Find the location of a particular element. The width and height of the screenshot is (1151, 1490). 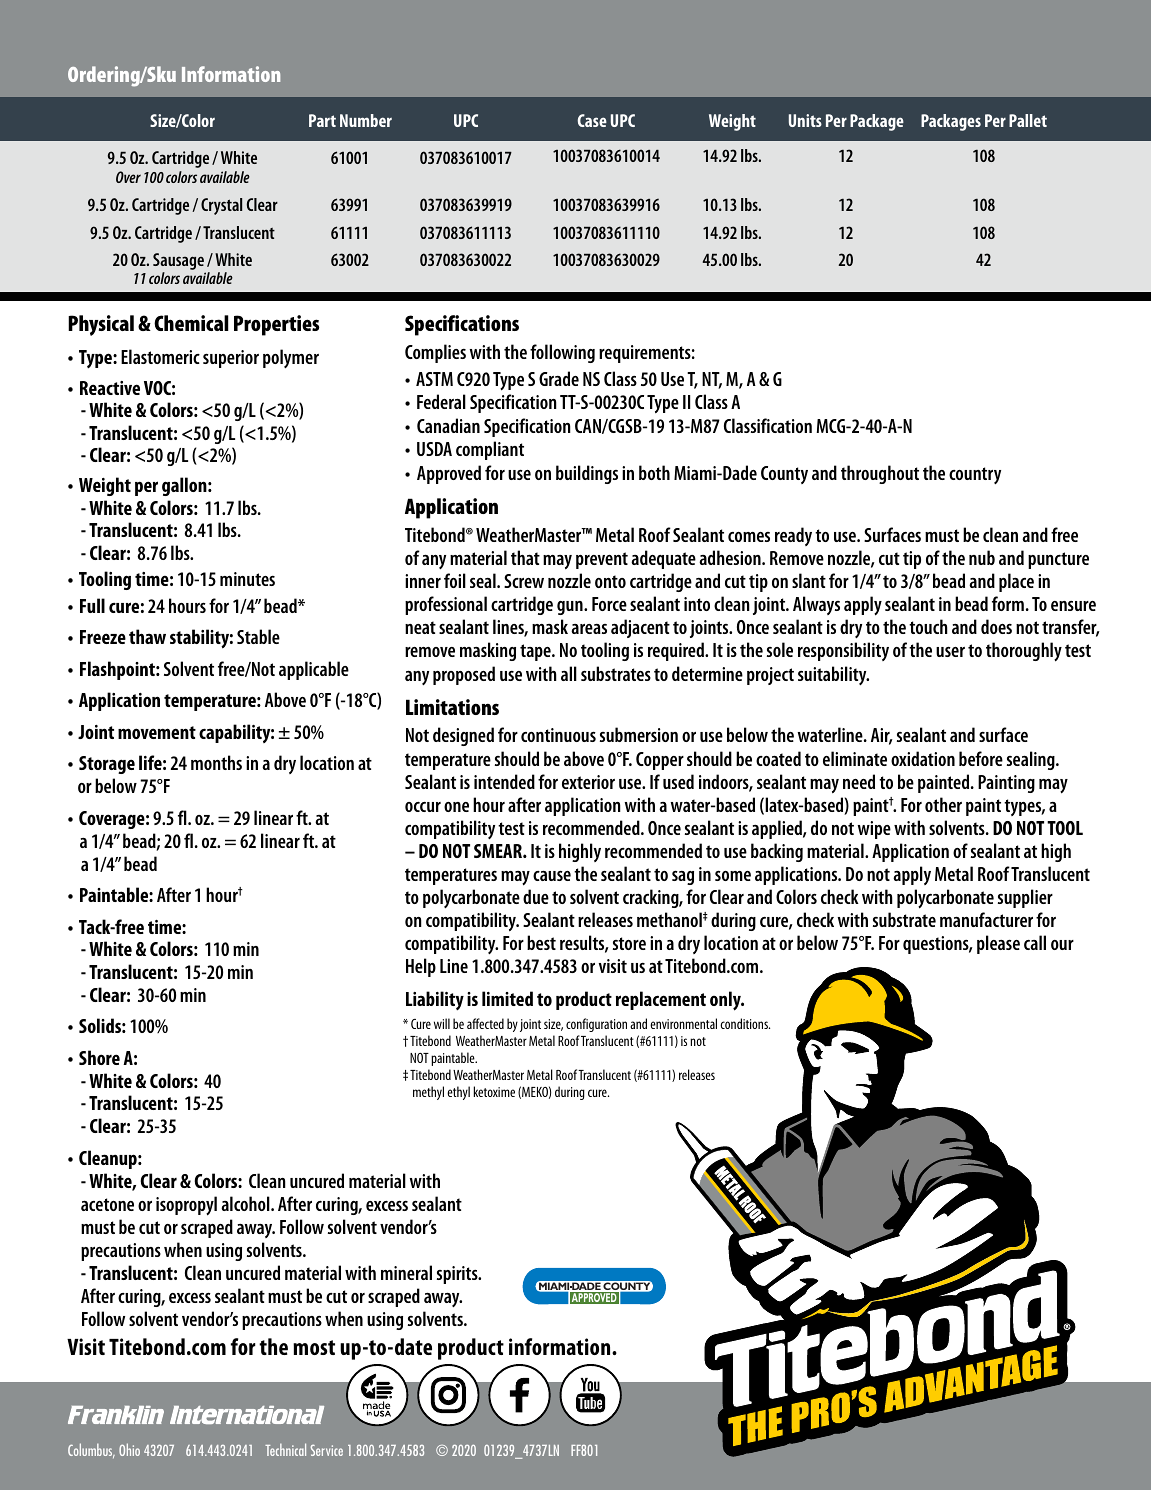

Case is located at coordinates (592, 120).
